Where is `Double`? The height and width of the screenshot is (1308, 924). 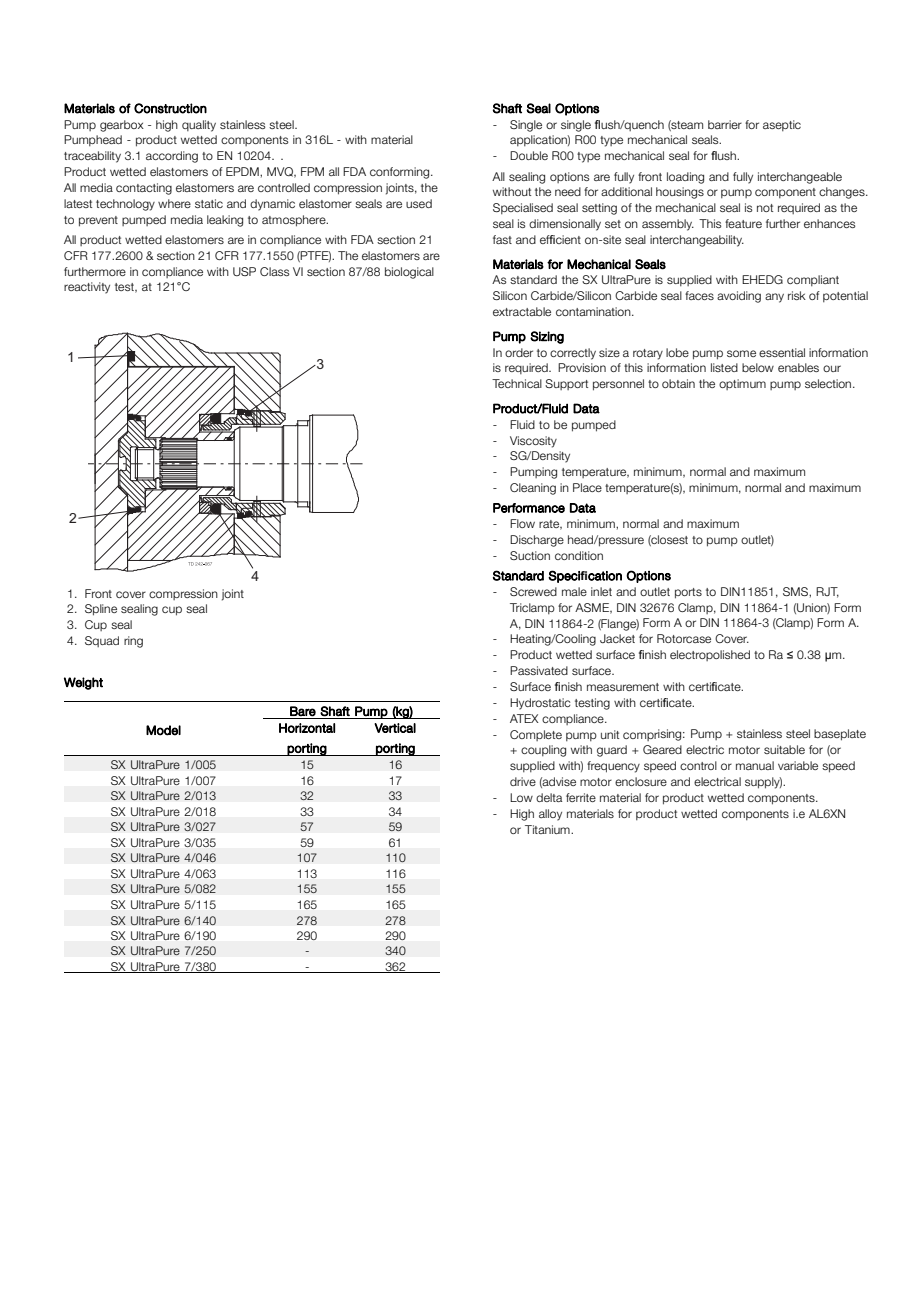 Double is located at coordinates (529, 155).
